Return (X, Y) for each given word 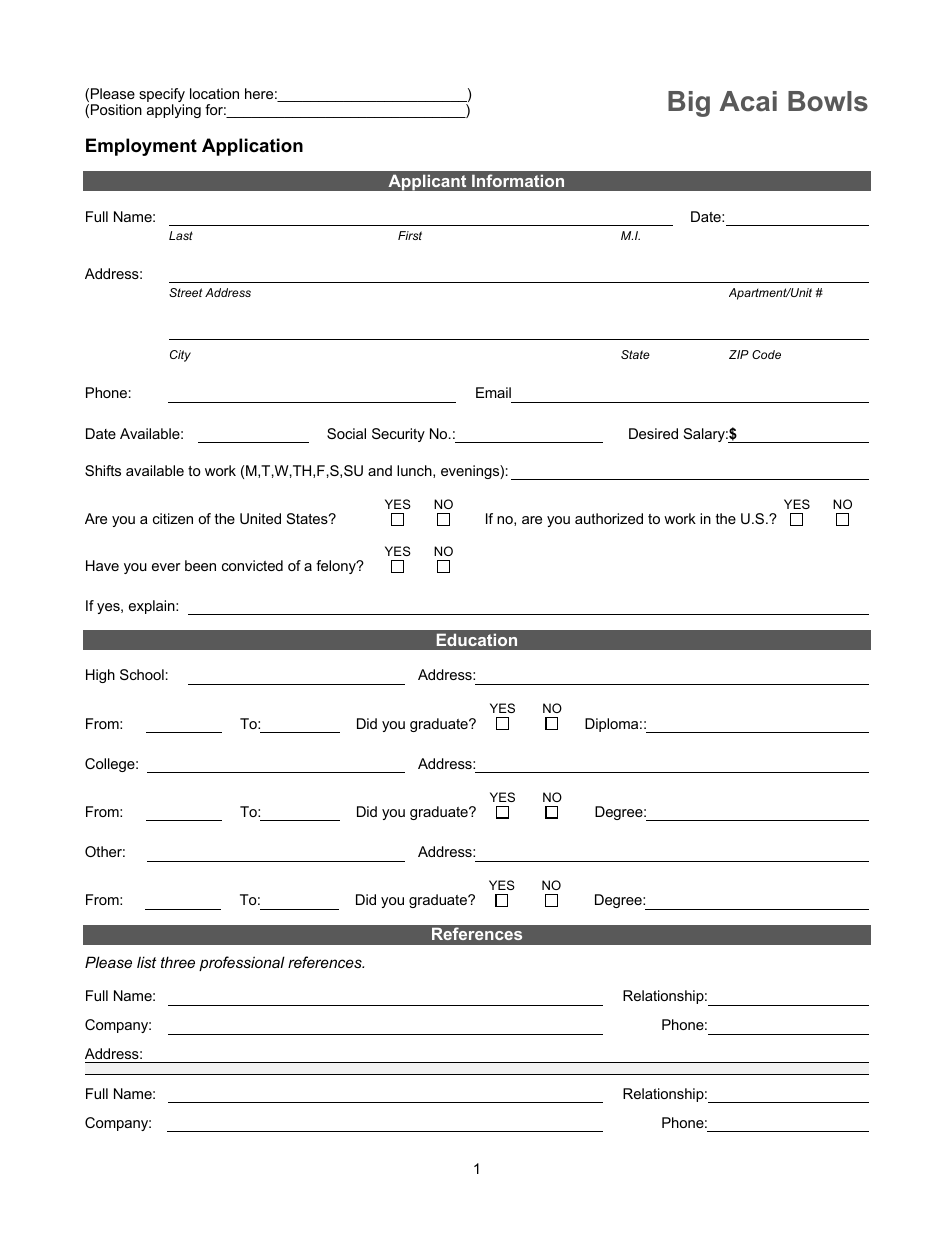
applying (174, 111)
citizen (173, 518)
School (142, 674)
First (410, 235)
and (380, 470)
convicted (252, 565)
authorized (609, 518)
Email (493, 392)
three (178, 962)
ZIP (739, 354)
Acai (748, 101)
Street (185, 292)
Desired (653, 433)
